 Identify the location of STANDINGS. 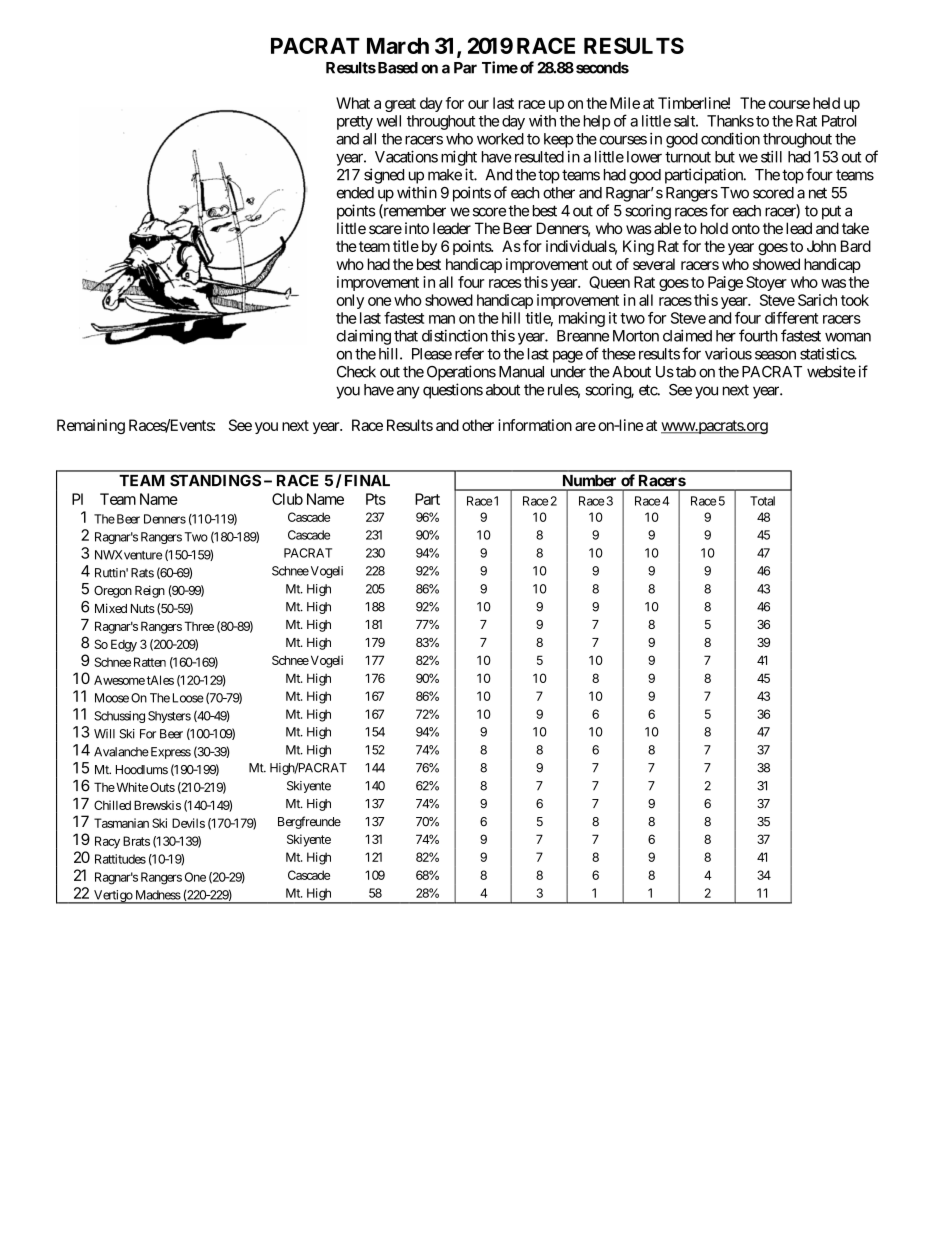
(215, 480).
